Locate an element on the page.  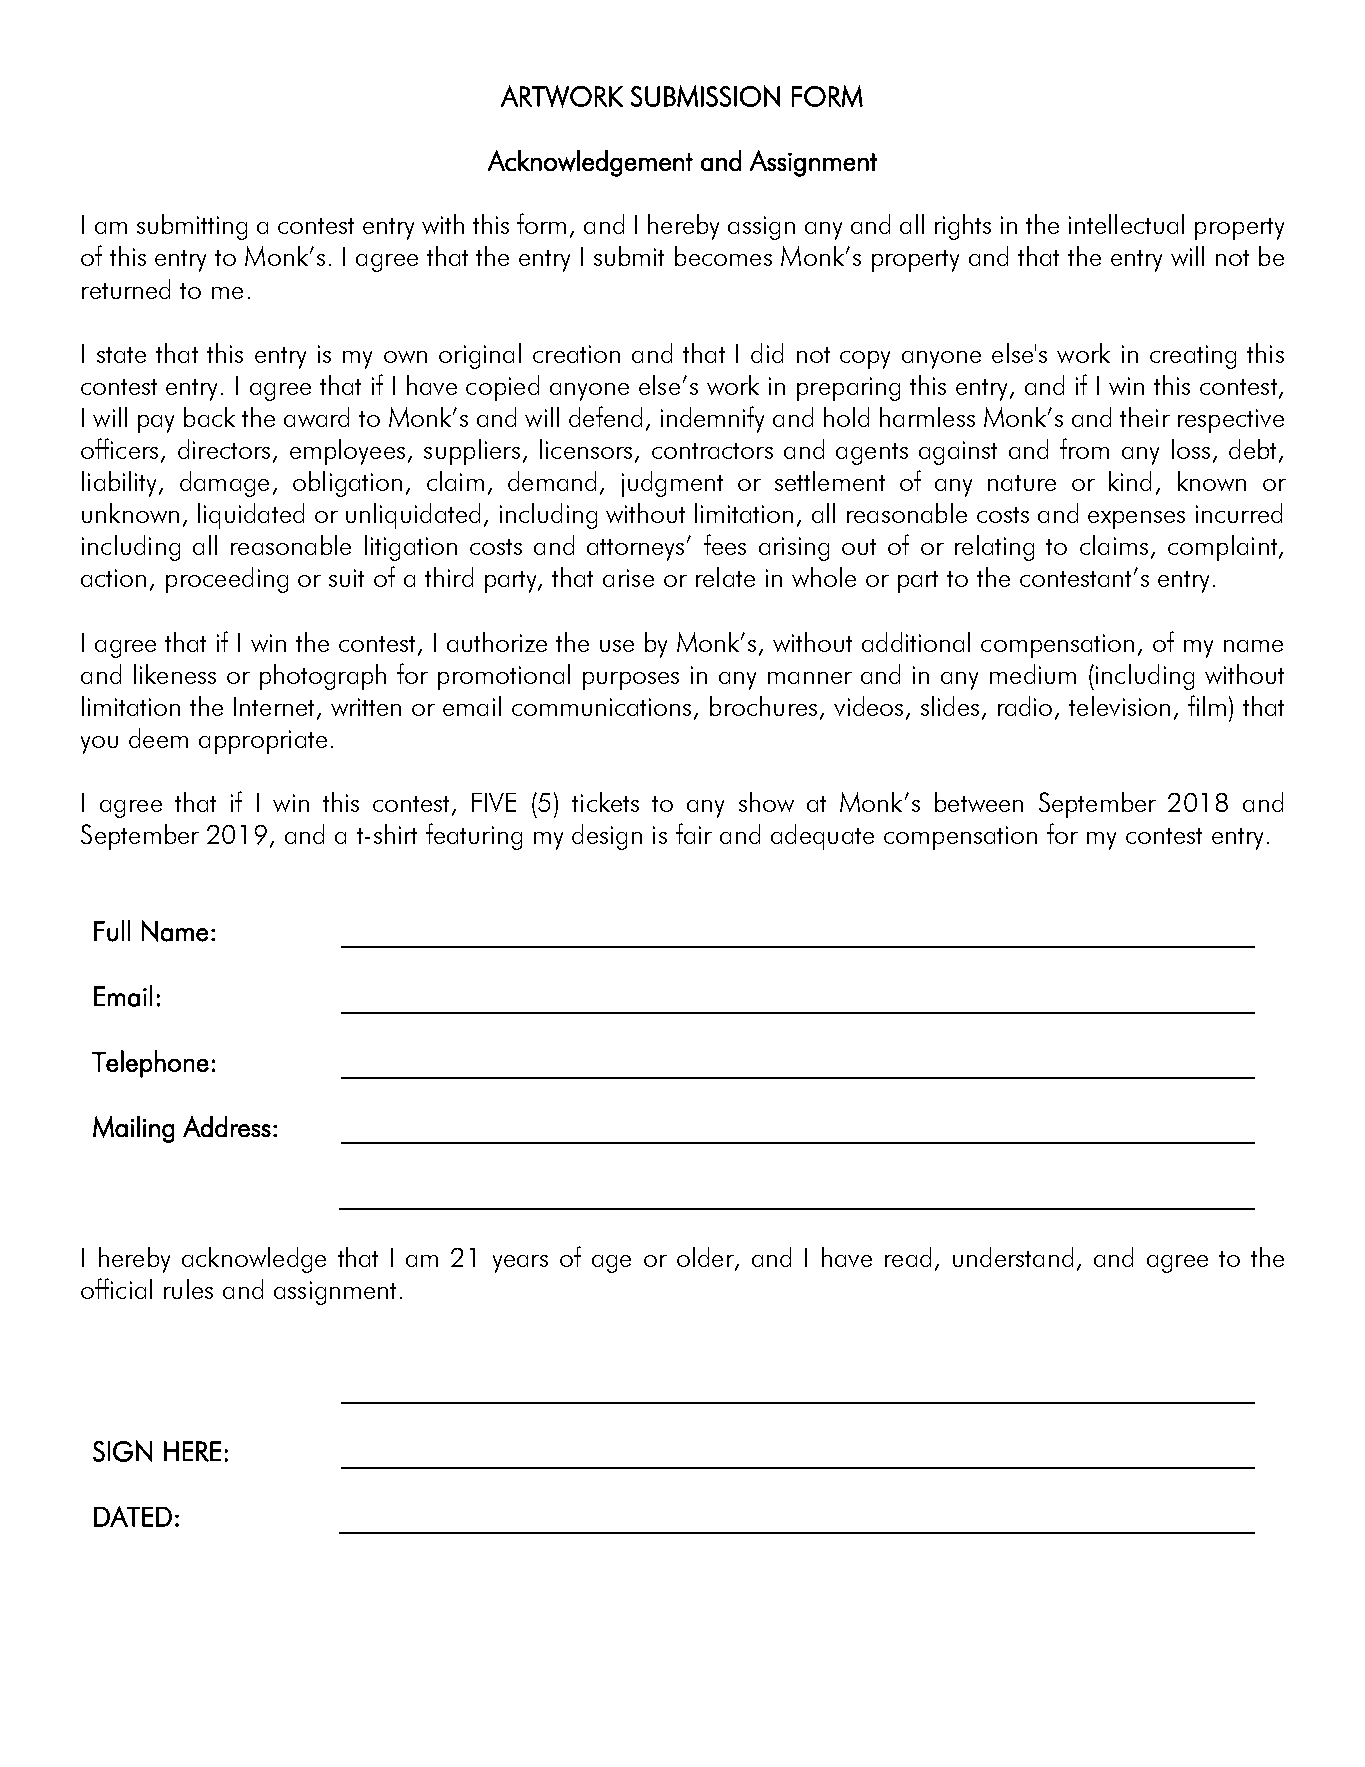
intellectual is located at coordinates (1126, 224).
